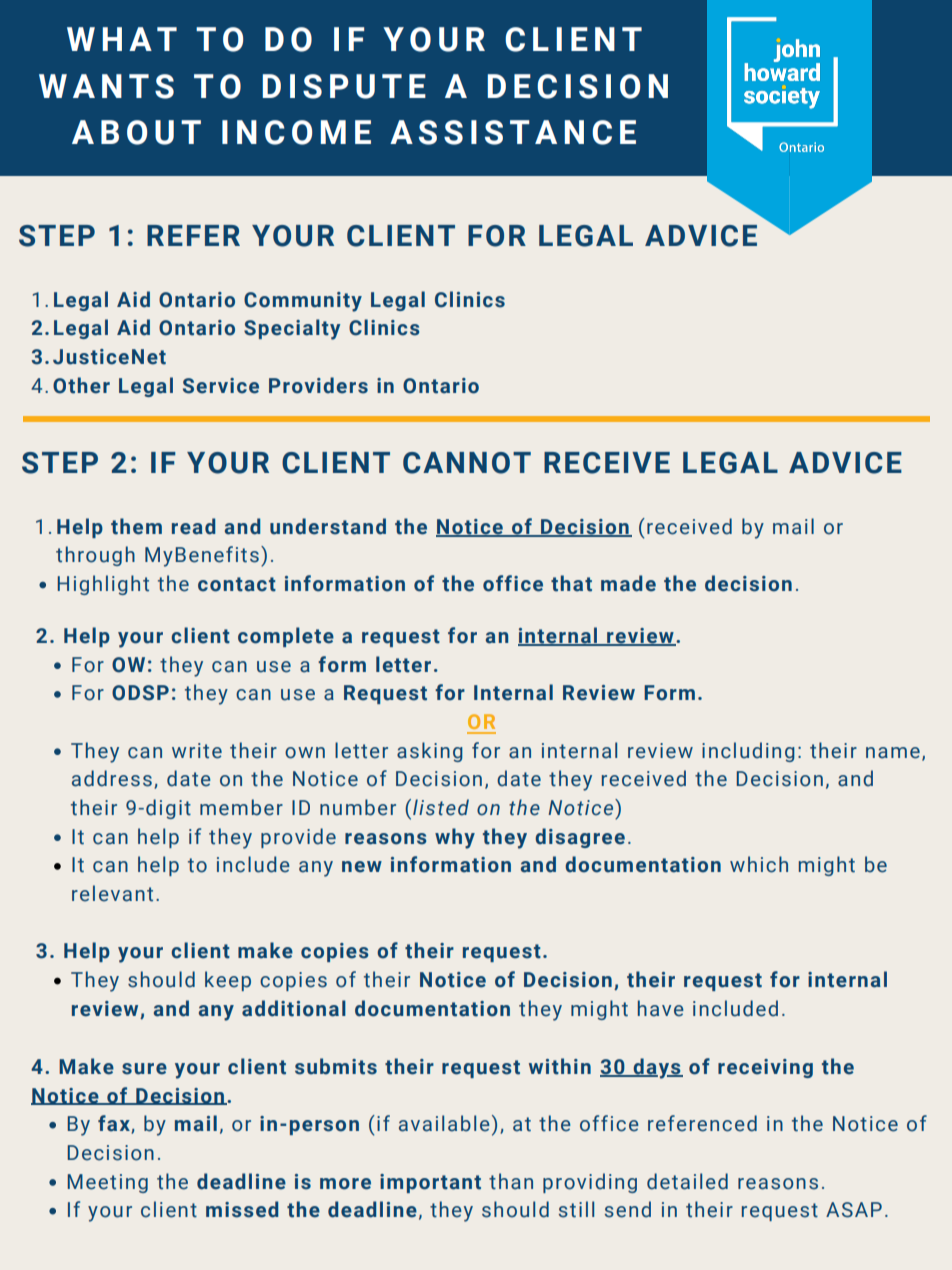  Describe the element at coordinates (303, 302) in the screenshot. I see `Community` at that location.
